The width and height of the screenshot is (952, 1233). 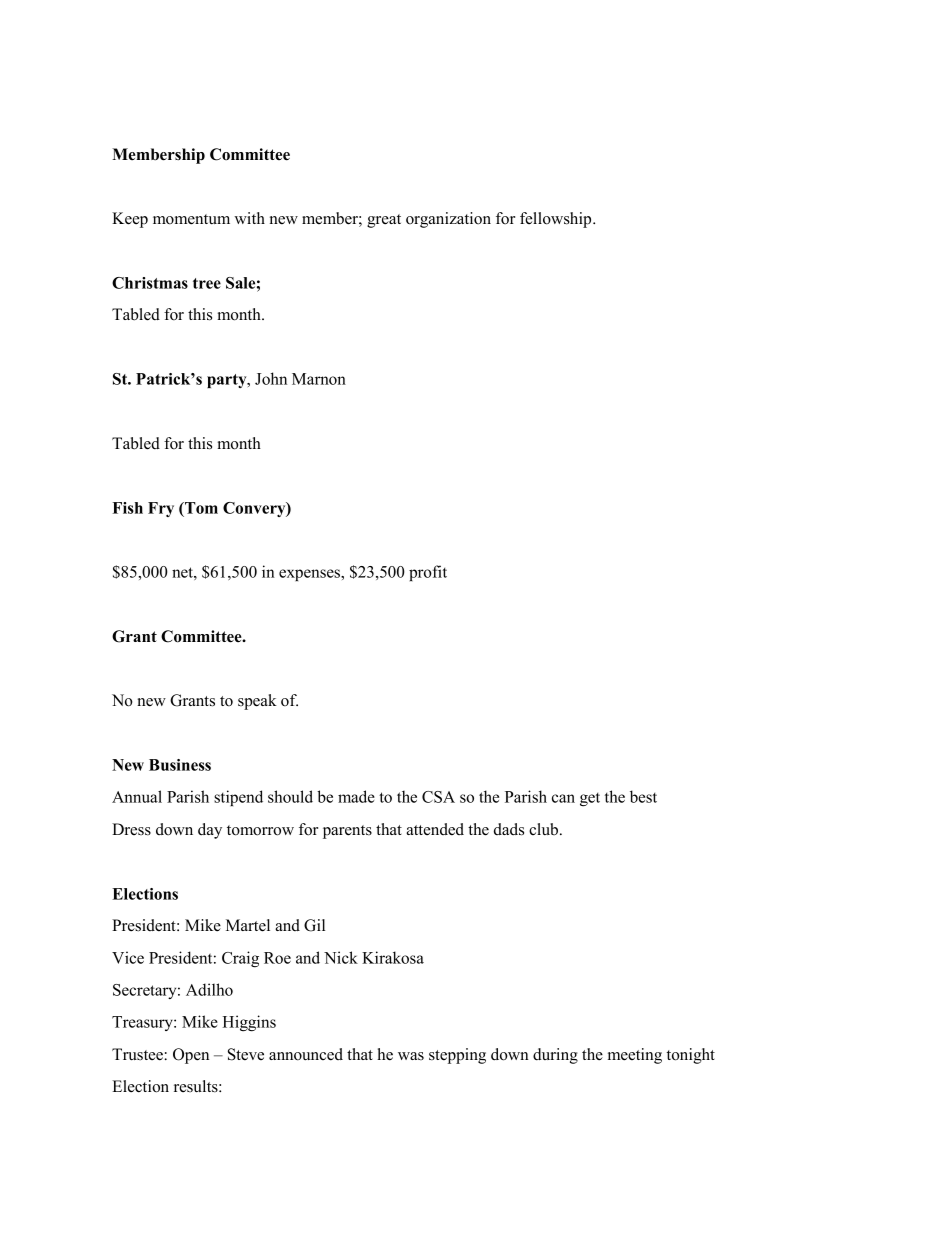 I want to click on momentum, so click(x=191, y=219).
